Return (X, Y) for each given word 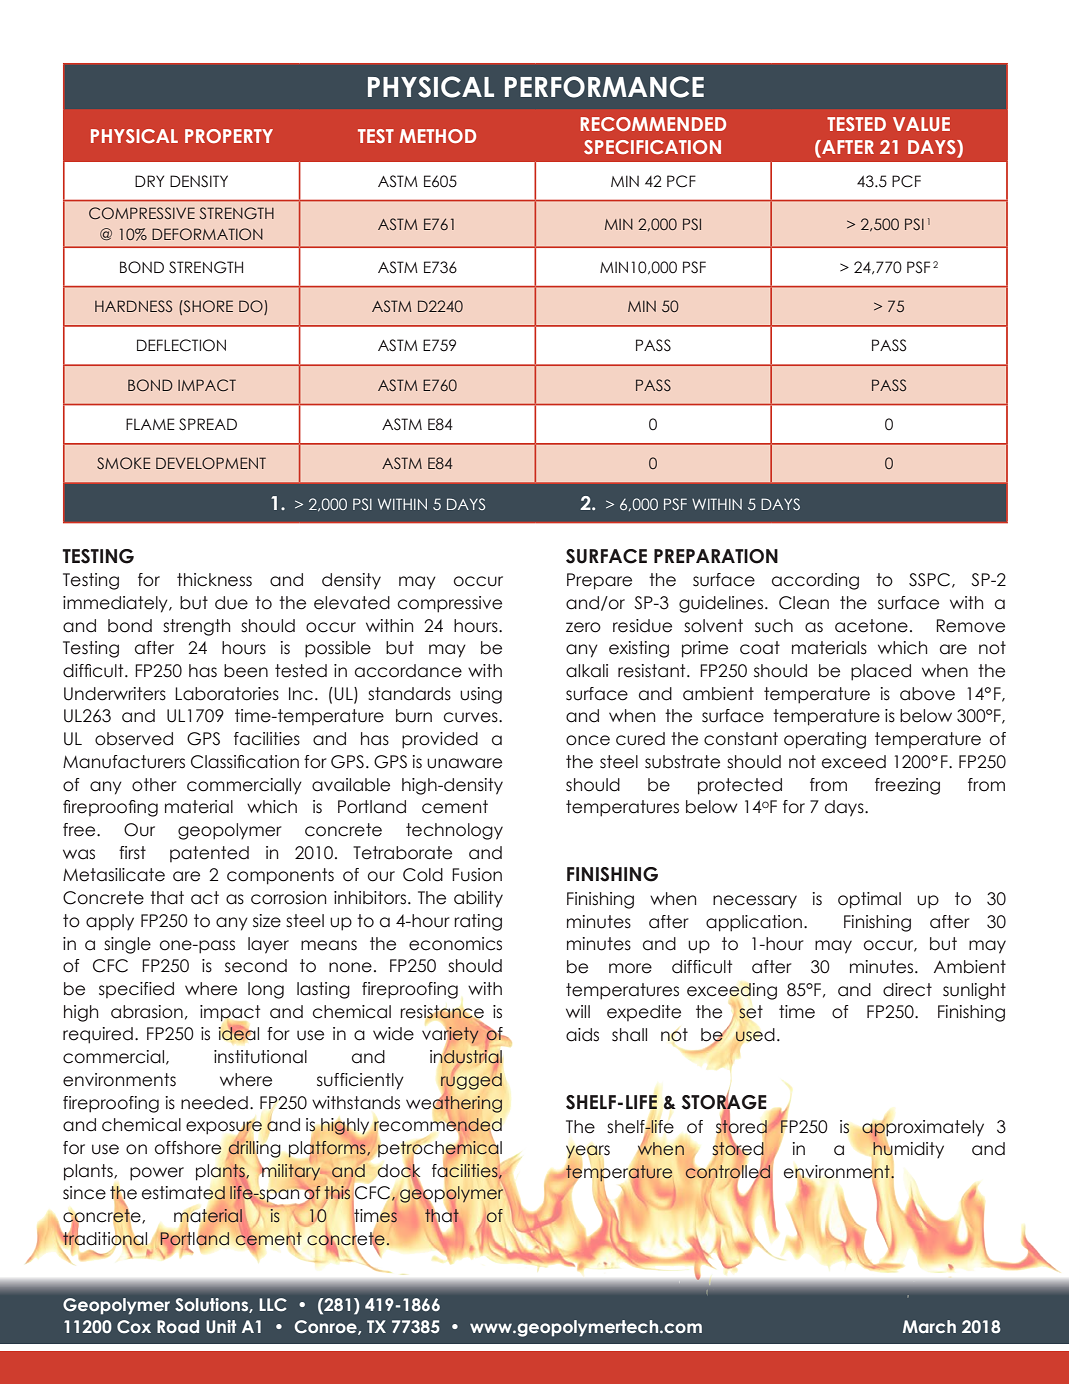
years (588, 1153)
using (481, 695)
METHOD (437, 136)
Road (178, 1326)
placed (881, 672)
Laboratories (227, 694)
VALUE (921, 124)
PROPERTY (229, 136)
